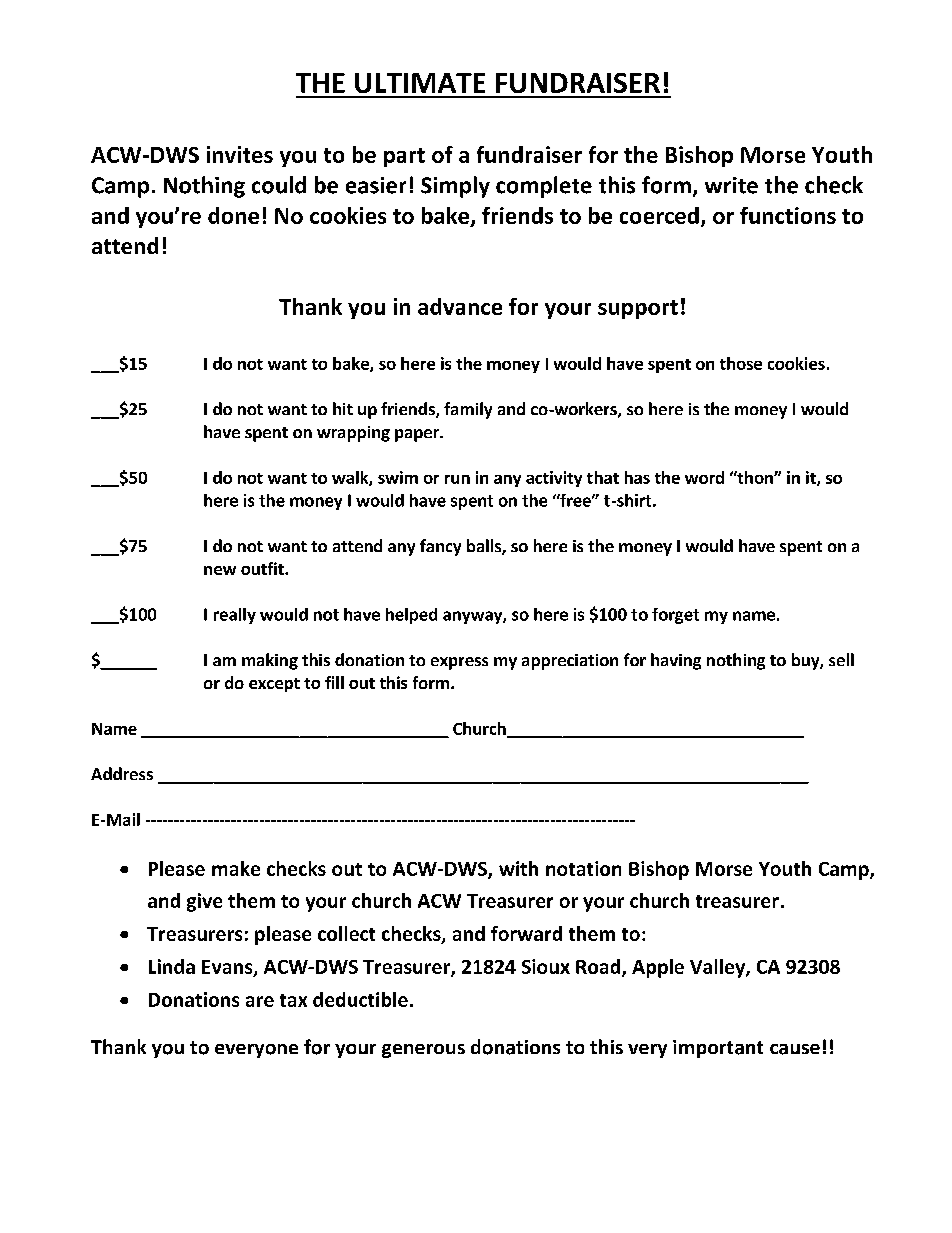 The height and width of the screenshot is (1233, 952). I want to click on ULTIMATE, so click(420, 83).
